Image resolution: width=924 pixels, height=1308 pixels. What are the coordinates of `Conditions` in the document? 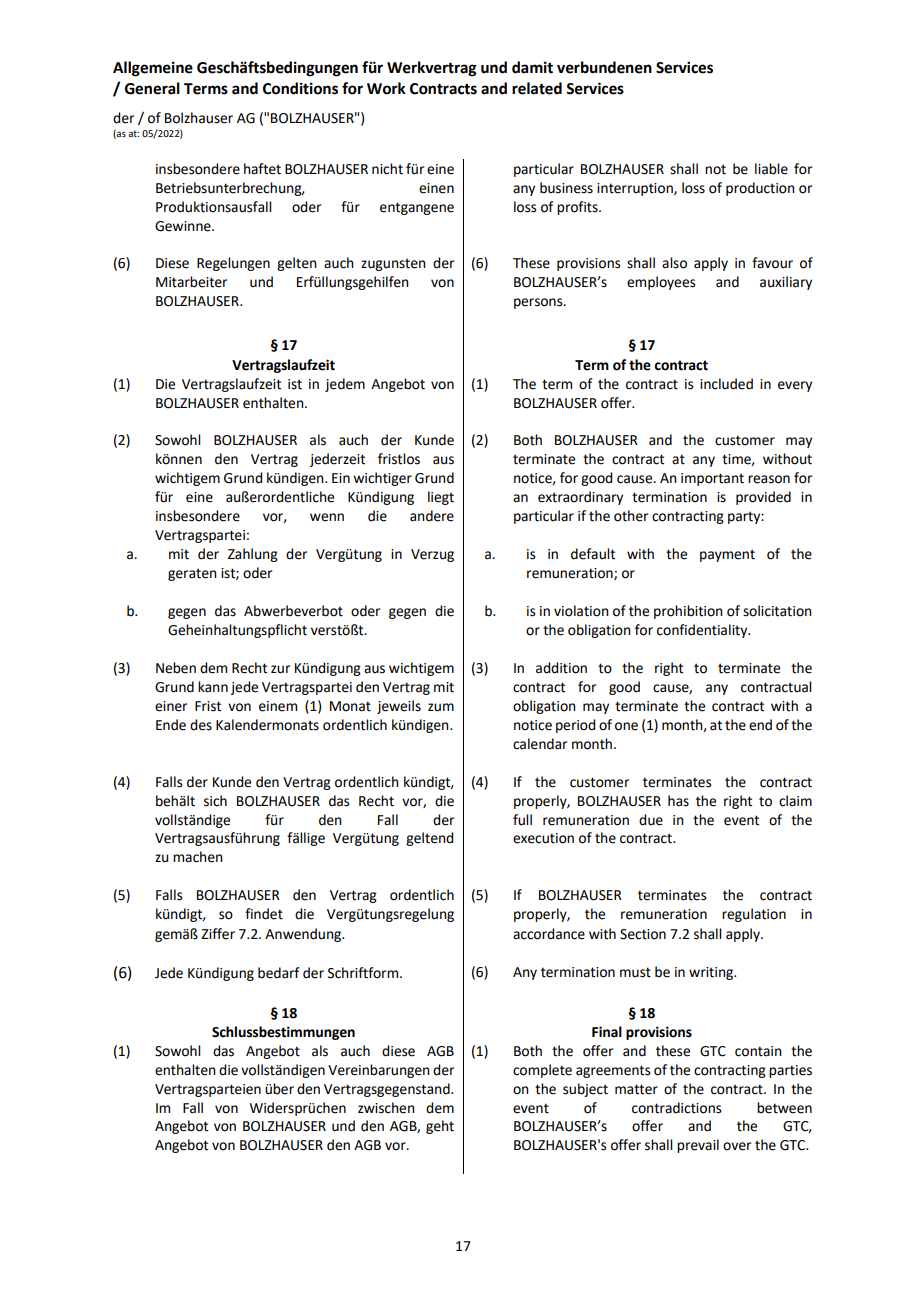 It's located at (300, 88).
